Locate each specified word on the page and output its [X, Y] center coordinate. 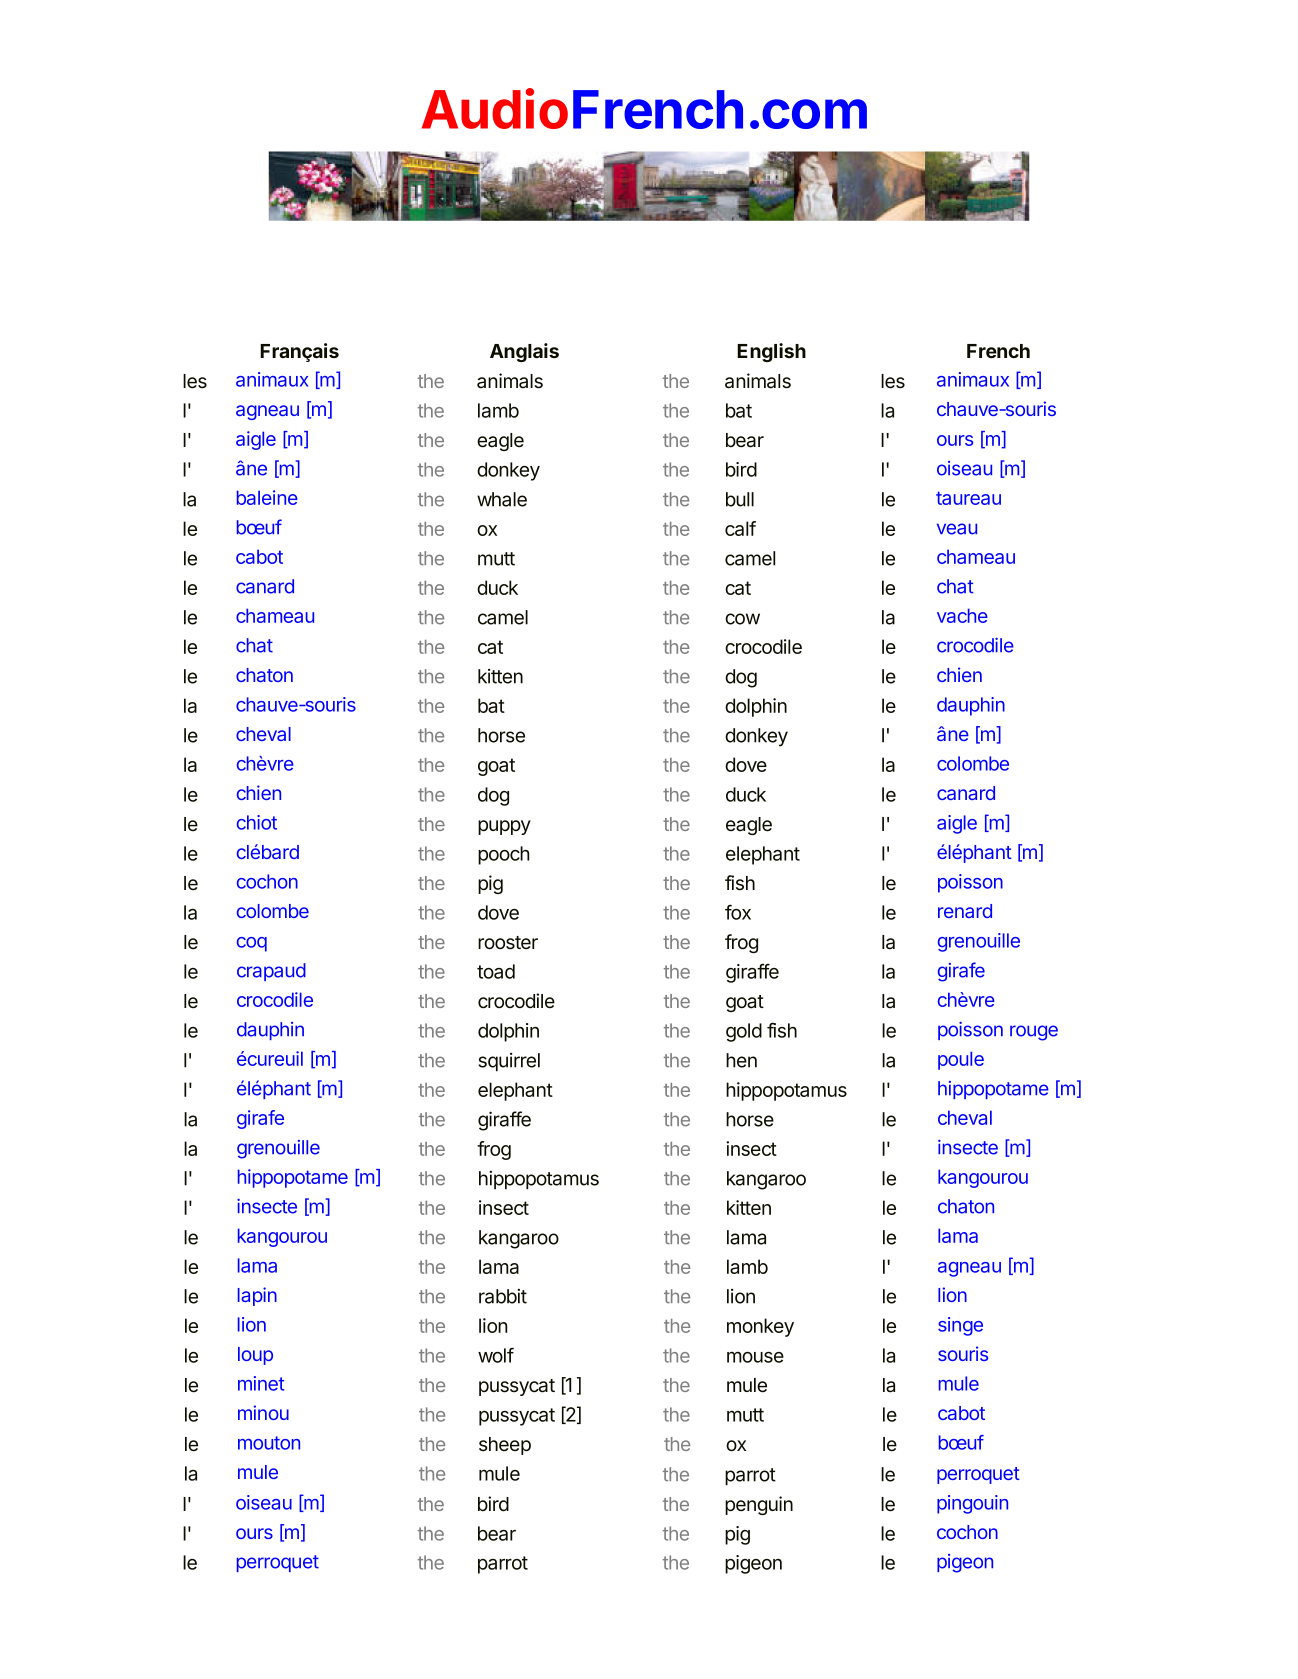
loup [255, 1356]
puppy [504, 827]
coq [252, 944]
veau [957, 529]
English [771, 352]
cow [742, 619]
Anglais [524, 352]
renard [965, 911]
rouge [1034, 1033]
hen [741, 1060]
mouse [755, 1357]
